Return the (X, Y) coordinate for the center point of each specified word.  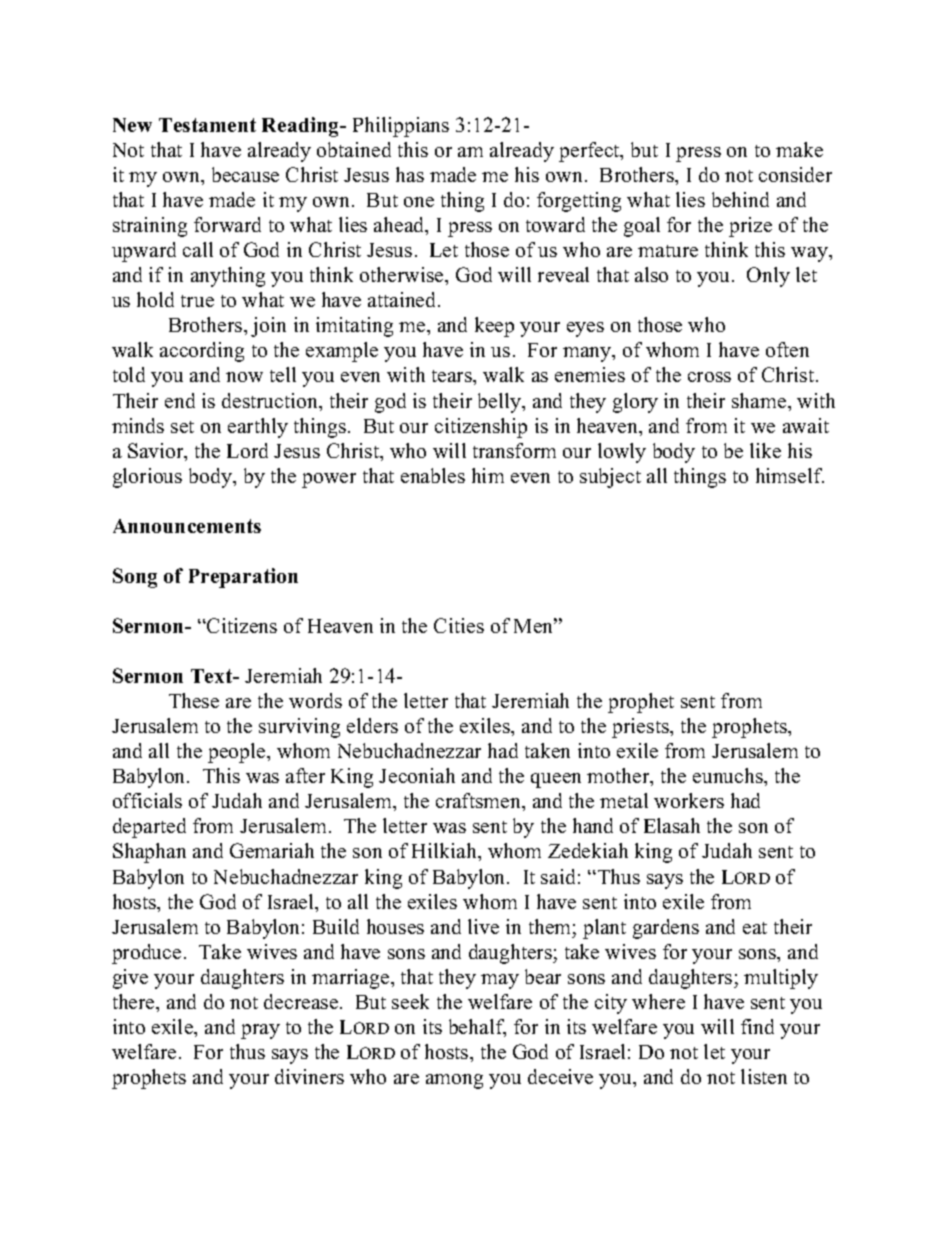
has (410, 174)
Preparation (243, 578)
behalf (477, 1028)
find (757, 1026)
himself (790, 475)
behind (740, 199)
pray (260, 1031)
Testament (207, 125)
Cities (459, 625)
